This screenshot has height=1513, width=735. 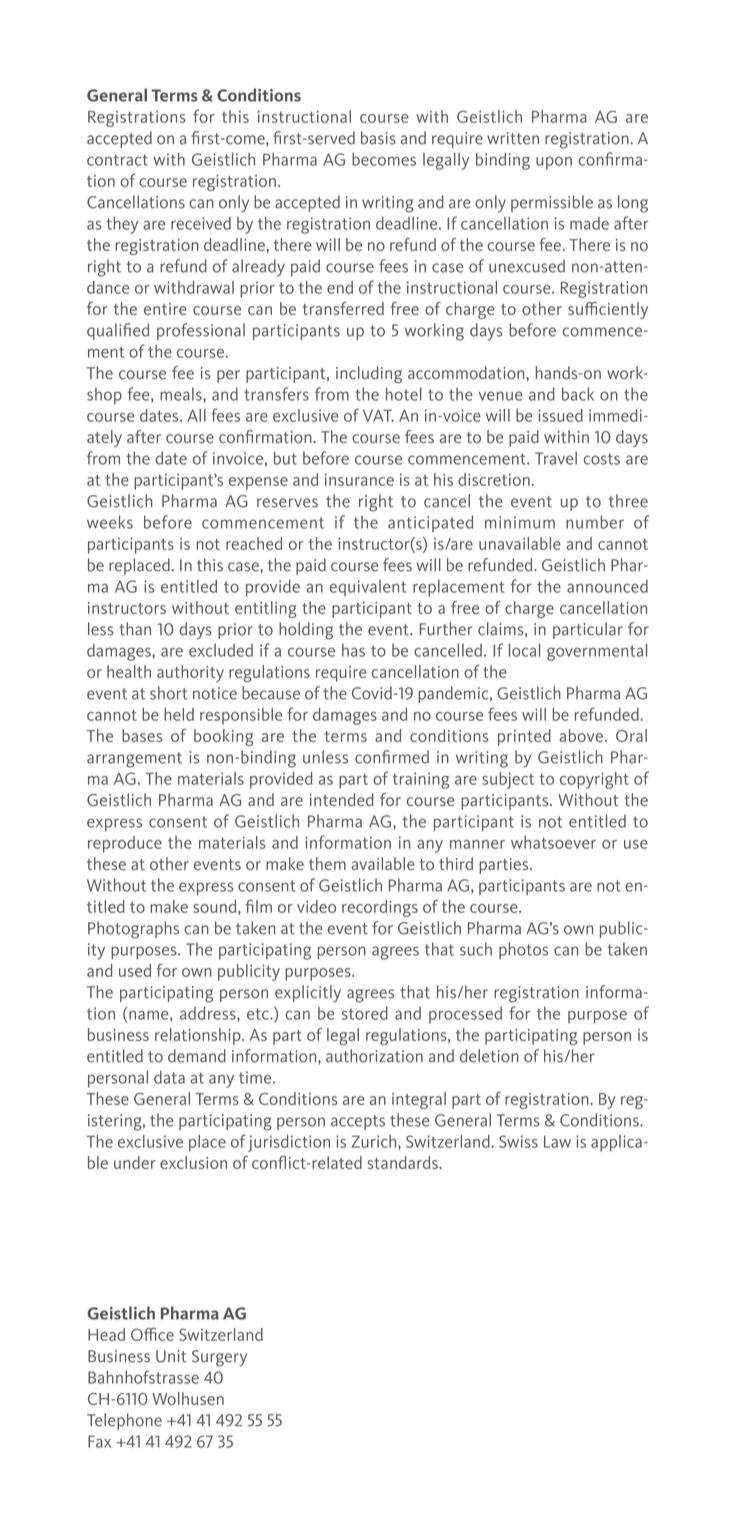 I want to click on contract, so click(x=117, y=160).
